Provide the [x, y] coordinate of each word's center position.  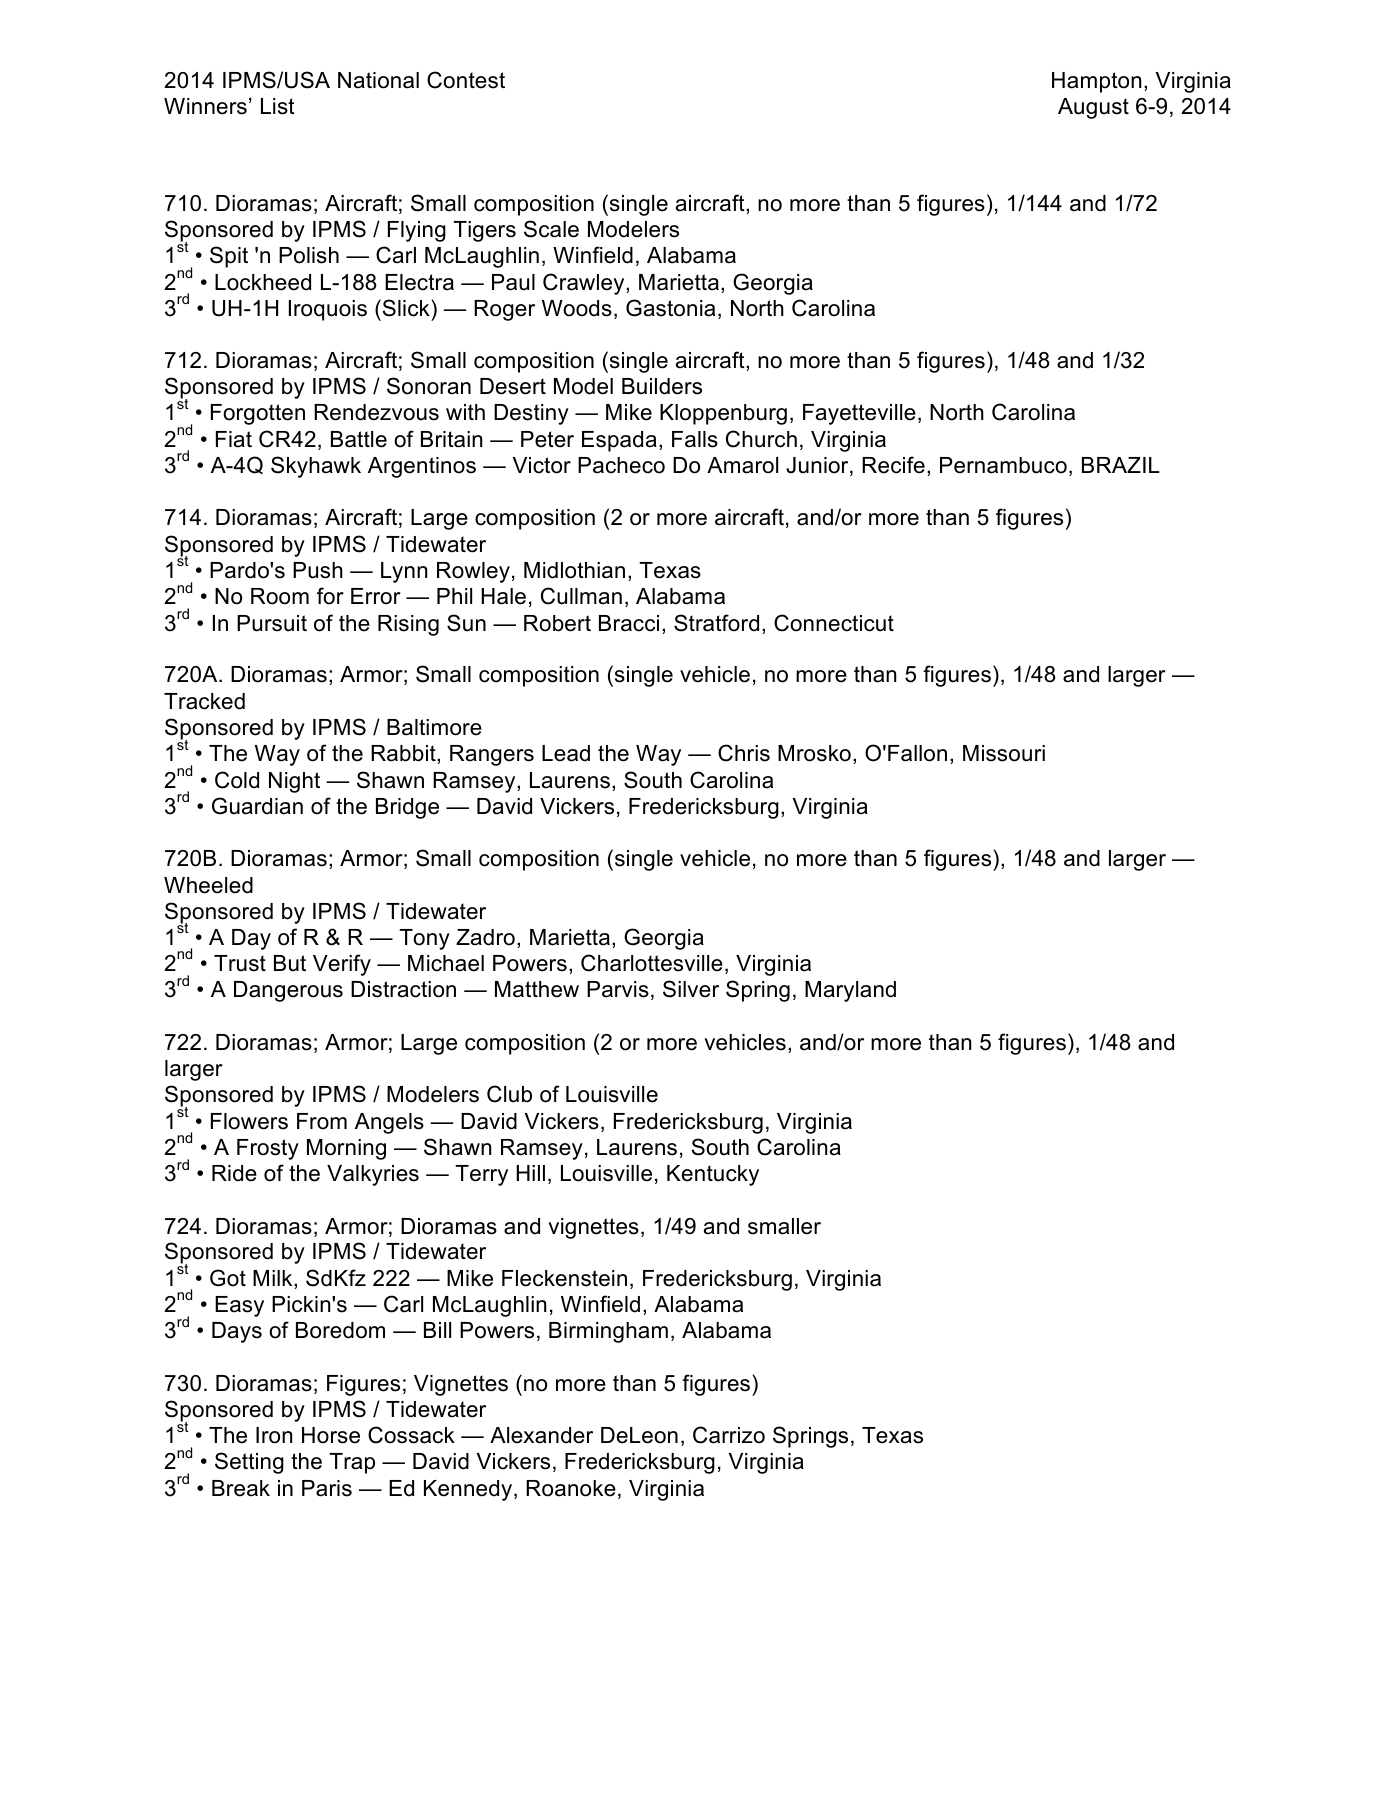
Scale [551, 229]
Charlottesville [652, 963]
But [290, 963]
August [1093, 108]
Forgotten [258, 414]
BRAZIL [1120, 465]
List [278, 106]
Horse [331, 1435]
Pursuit [272, 623]
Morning [346, 1149]
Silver [691, 989]
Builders [662, 386]
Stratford [716, 623]
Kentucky [713, 1175]
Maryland [850, 991]
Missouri [1004, 753]
